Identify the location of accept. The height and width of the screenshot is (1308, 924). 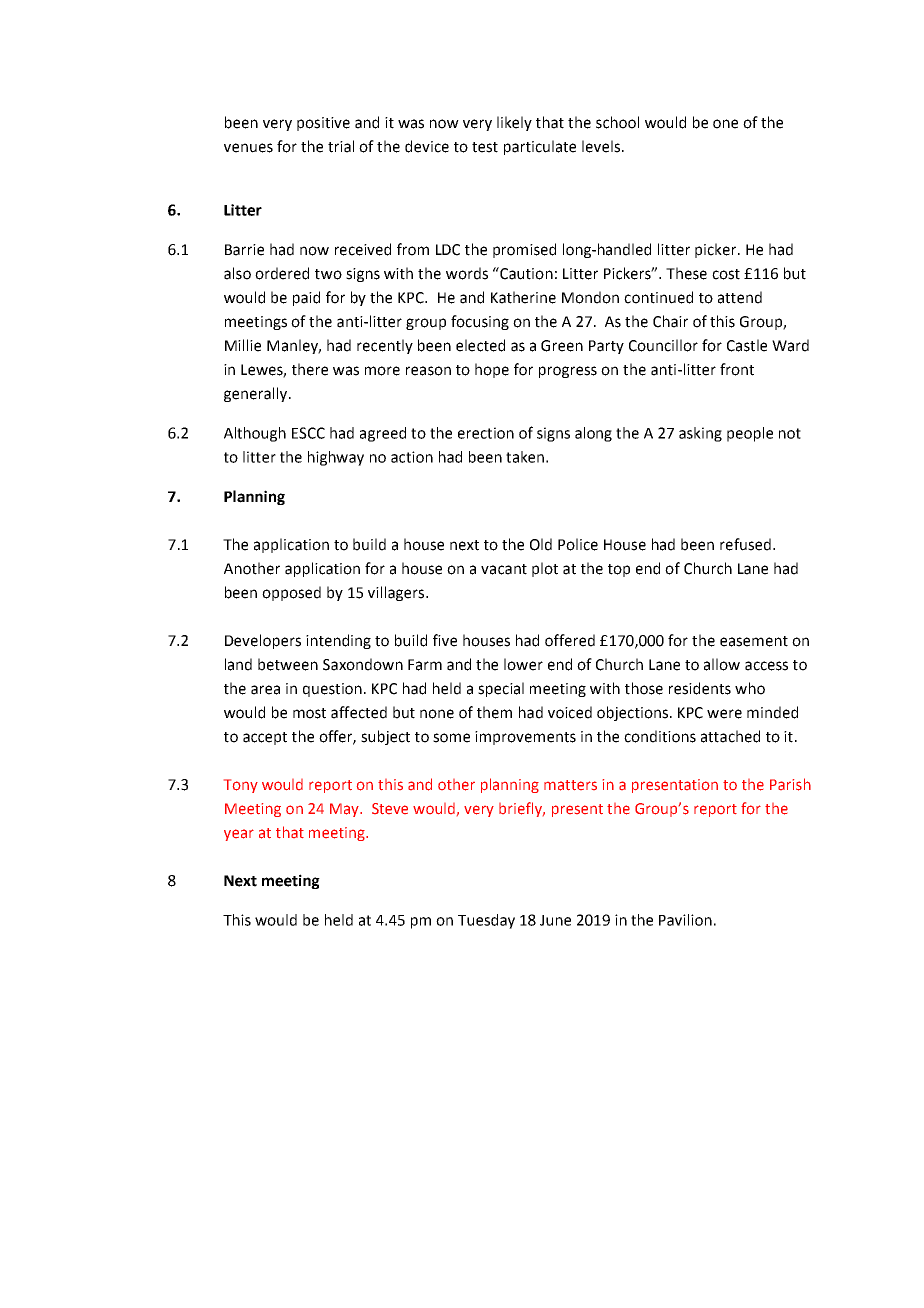
(265, 738).
